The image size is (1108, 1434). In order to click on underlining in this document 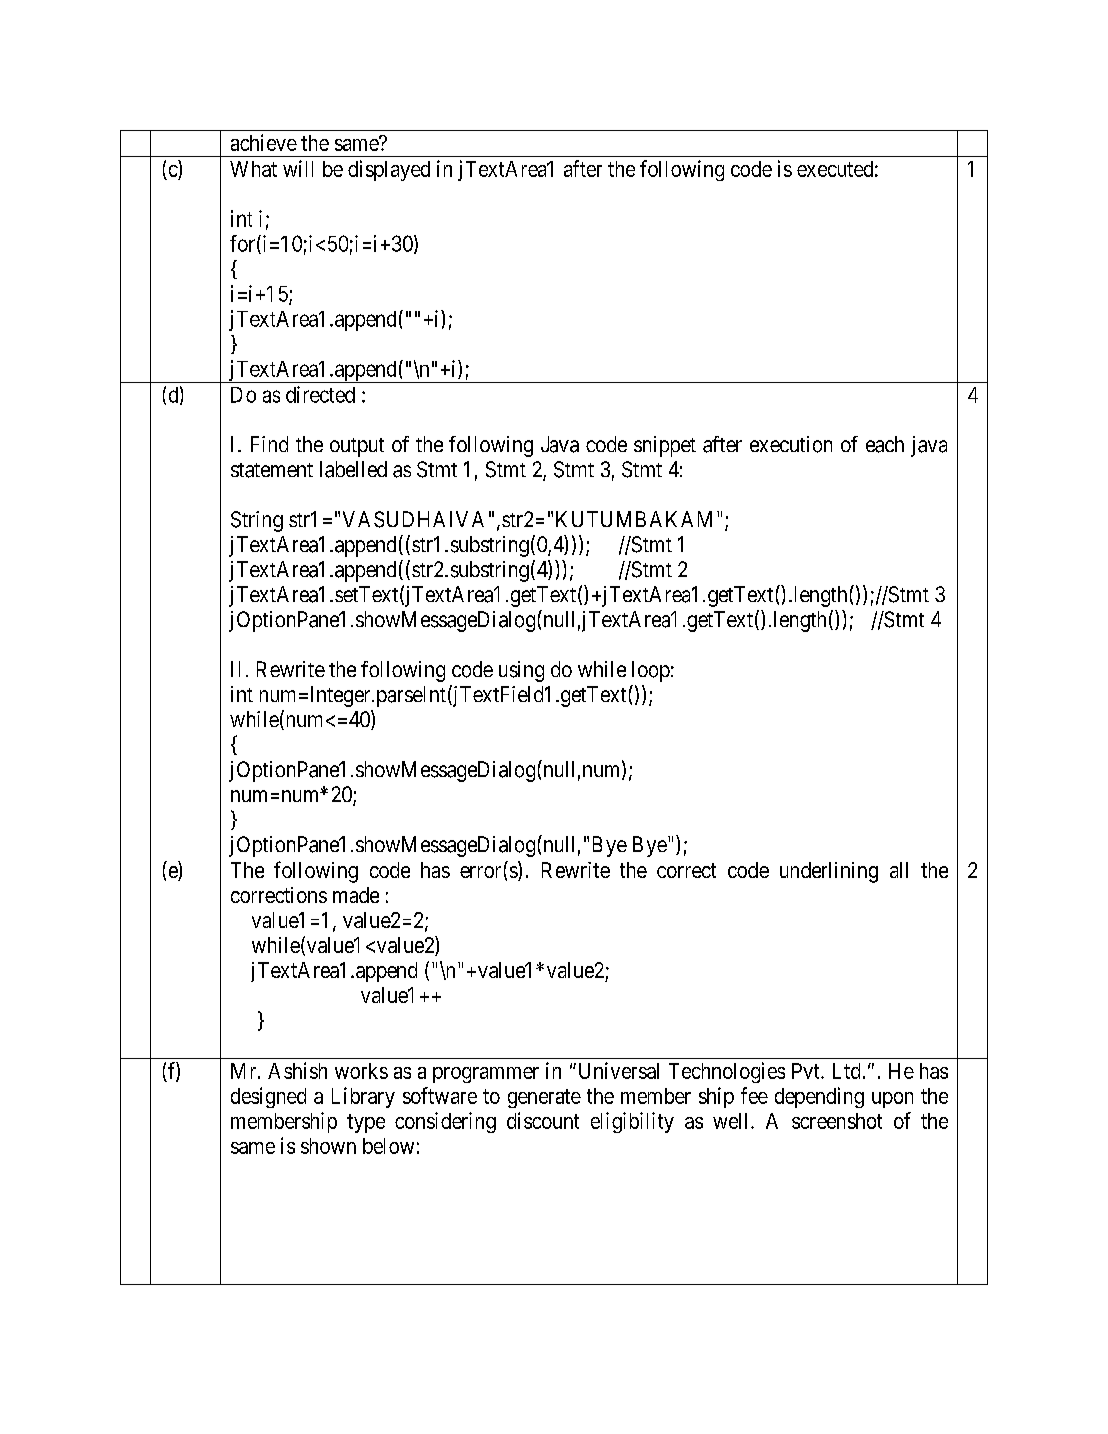, I will do `click(829, 872)`.
